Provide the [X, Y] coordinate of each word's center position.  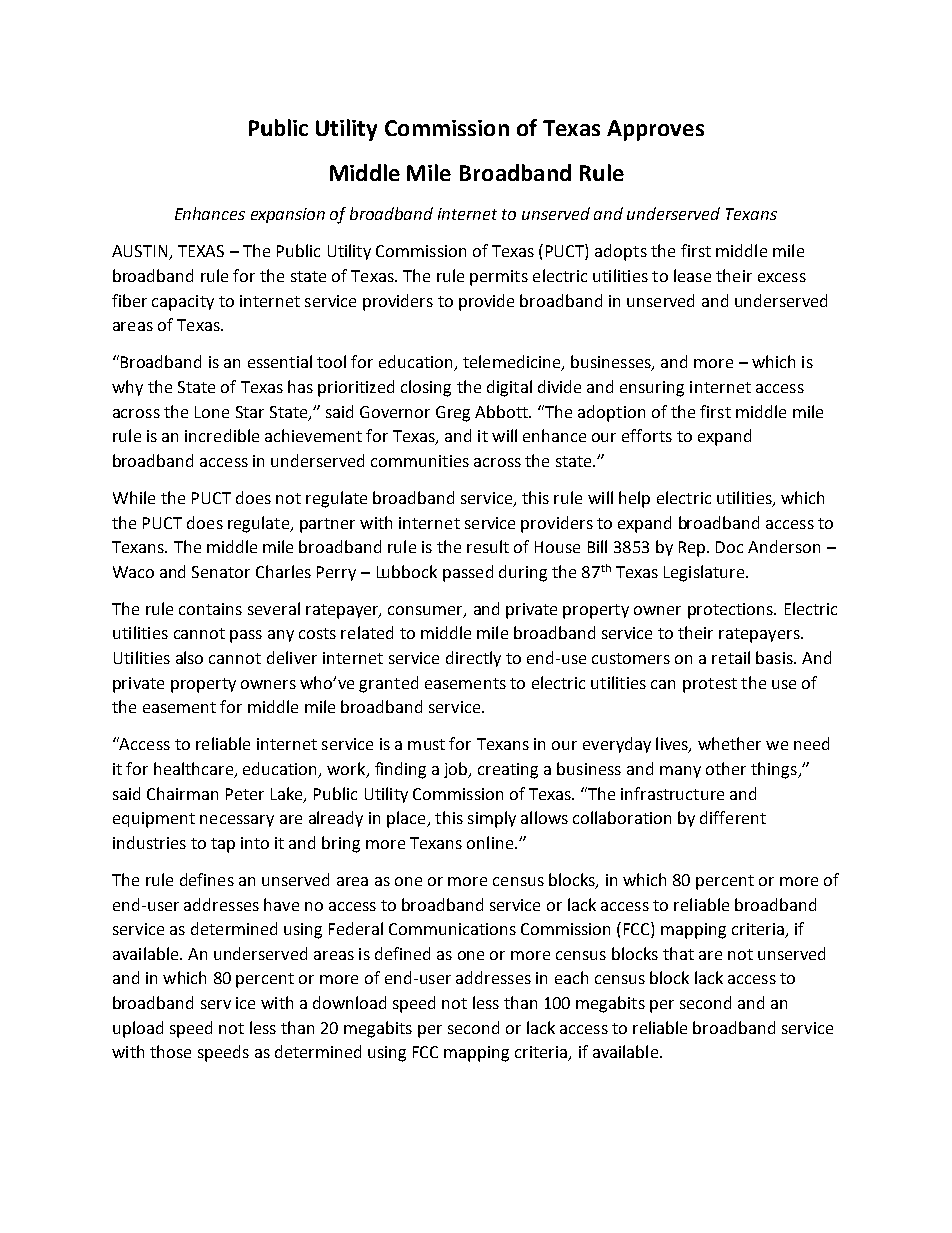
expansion [288, 215]
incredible [222, 435]
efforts [647, 435]
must [426, 744]
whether [729, 743]
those [170, 1051]
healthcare [195, 770]
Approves [655, 130]
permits [499, 278]
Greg [453, 414]
